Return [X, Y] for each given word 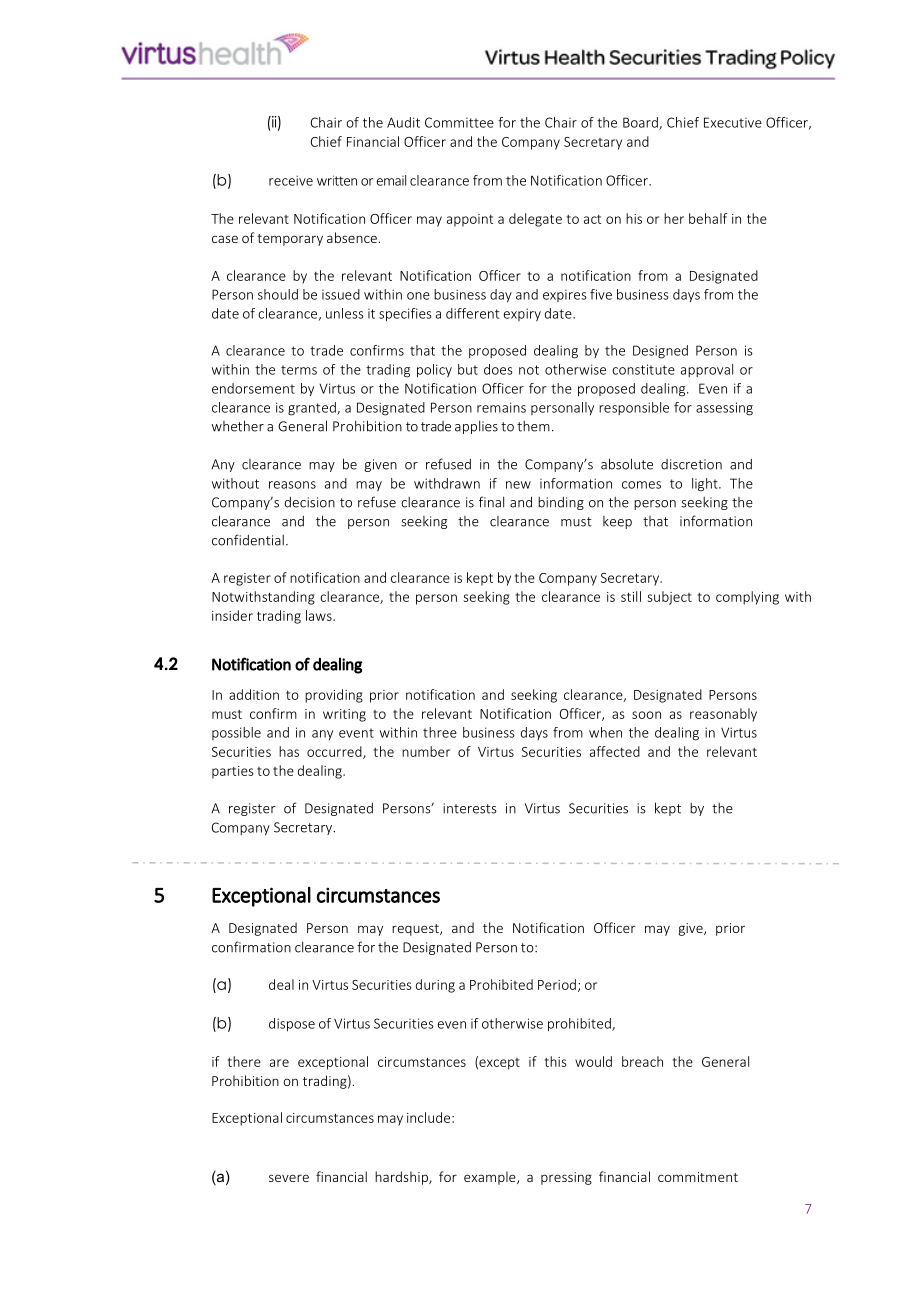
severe [289, 1178]
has [289, 751]
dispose [292, 1025]
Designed [660, 352]
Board [641, 123]
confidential [248, 540]
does [498, 369]
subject [670, 598]
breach [642, 1061]
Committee [459, 122]
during [435, 986]
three [440, 732]
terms [299, 370]
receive [291, 180]
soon [646, 715]
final [491, 502]
